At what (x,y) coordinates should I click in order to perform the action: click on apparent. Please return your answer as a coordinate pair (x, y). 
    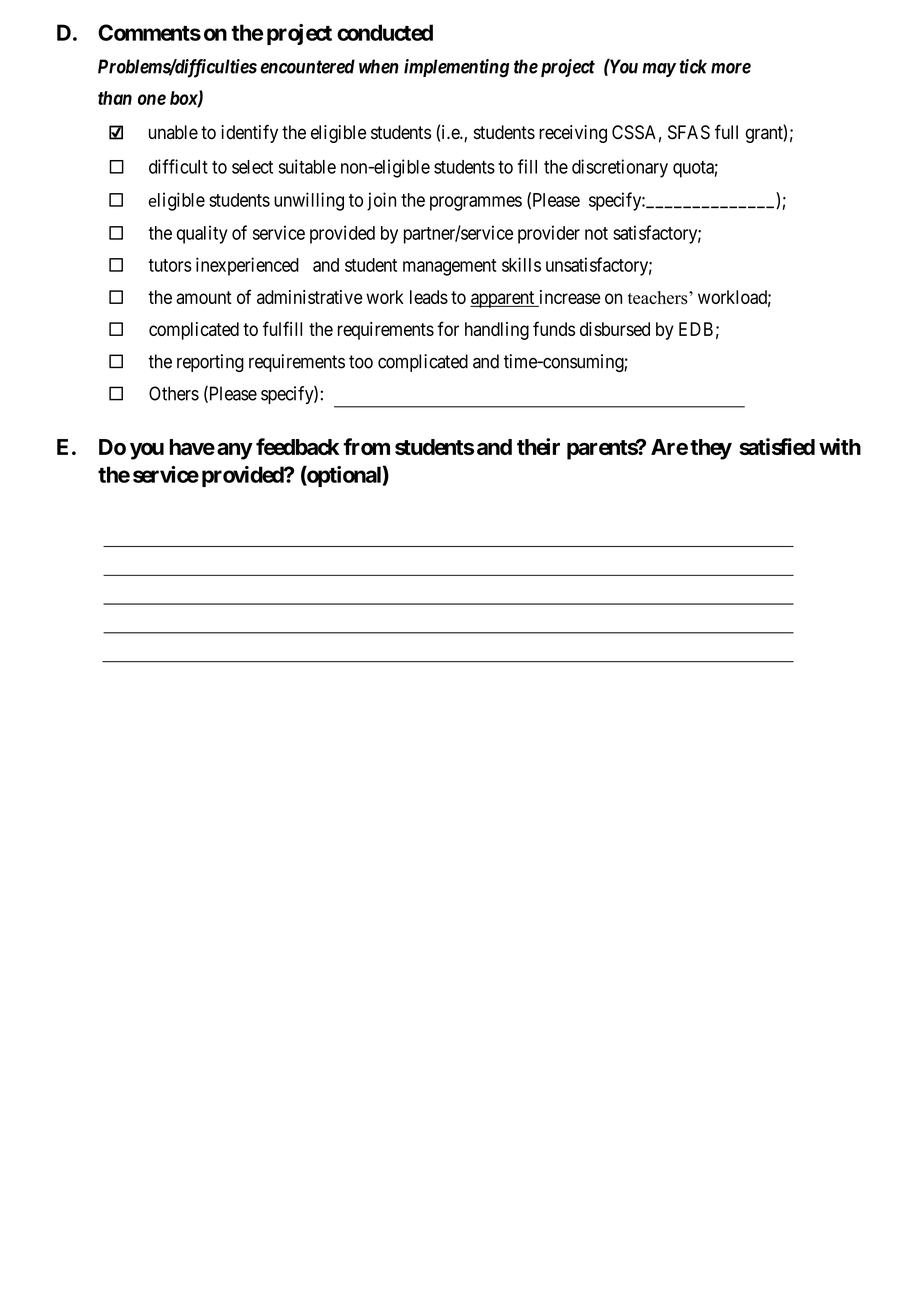
    Looking at the image, I should click on (503, 299).
